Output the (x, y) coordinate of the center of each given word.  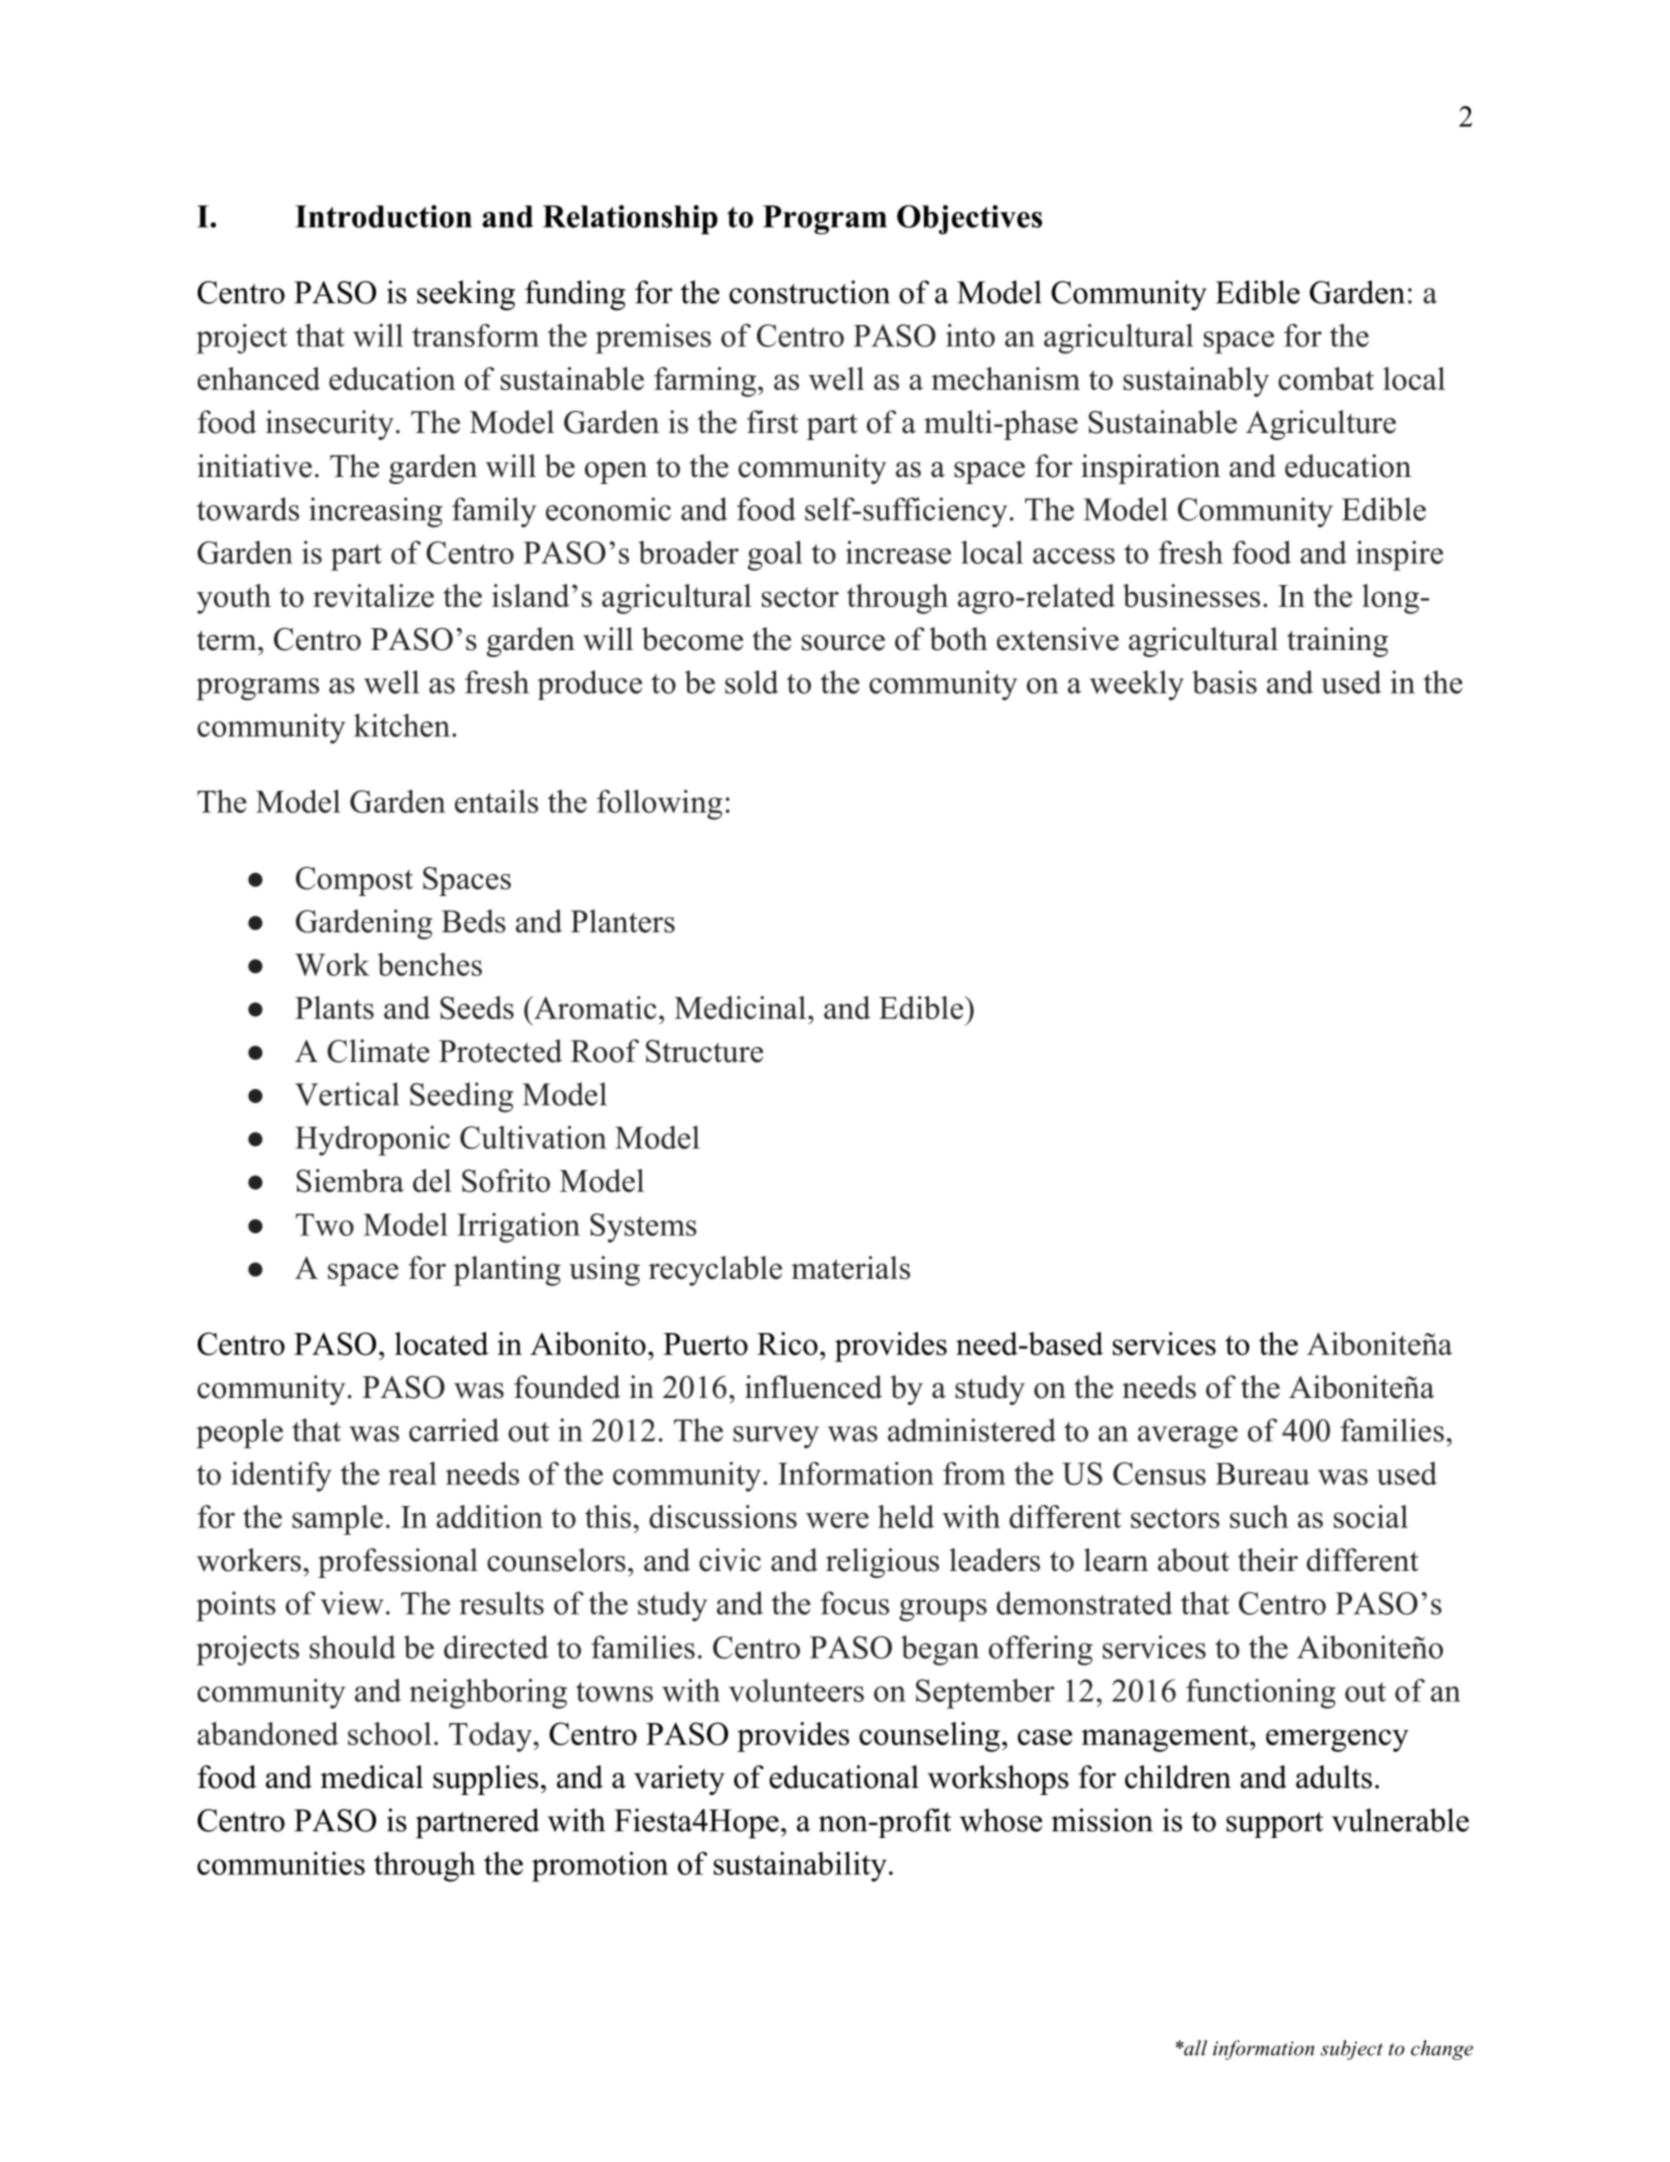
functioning (1261, 1694)
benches (429, 964)
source (843, 643)
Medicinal (740, 1007)
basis (1224, 682)
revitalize (373, 595)
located (442, 1343)
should (353, 1647)
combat (1326, 378)
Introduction (383, 216)
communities (281, 1863)
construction (809, 292)
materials (850, 1267)
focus (855, 1603)
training (1337, 642)
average (1188, 1437)
